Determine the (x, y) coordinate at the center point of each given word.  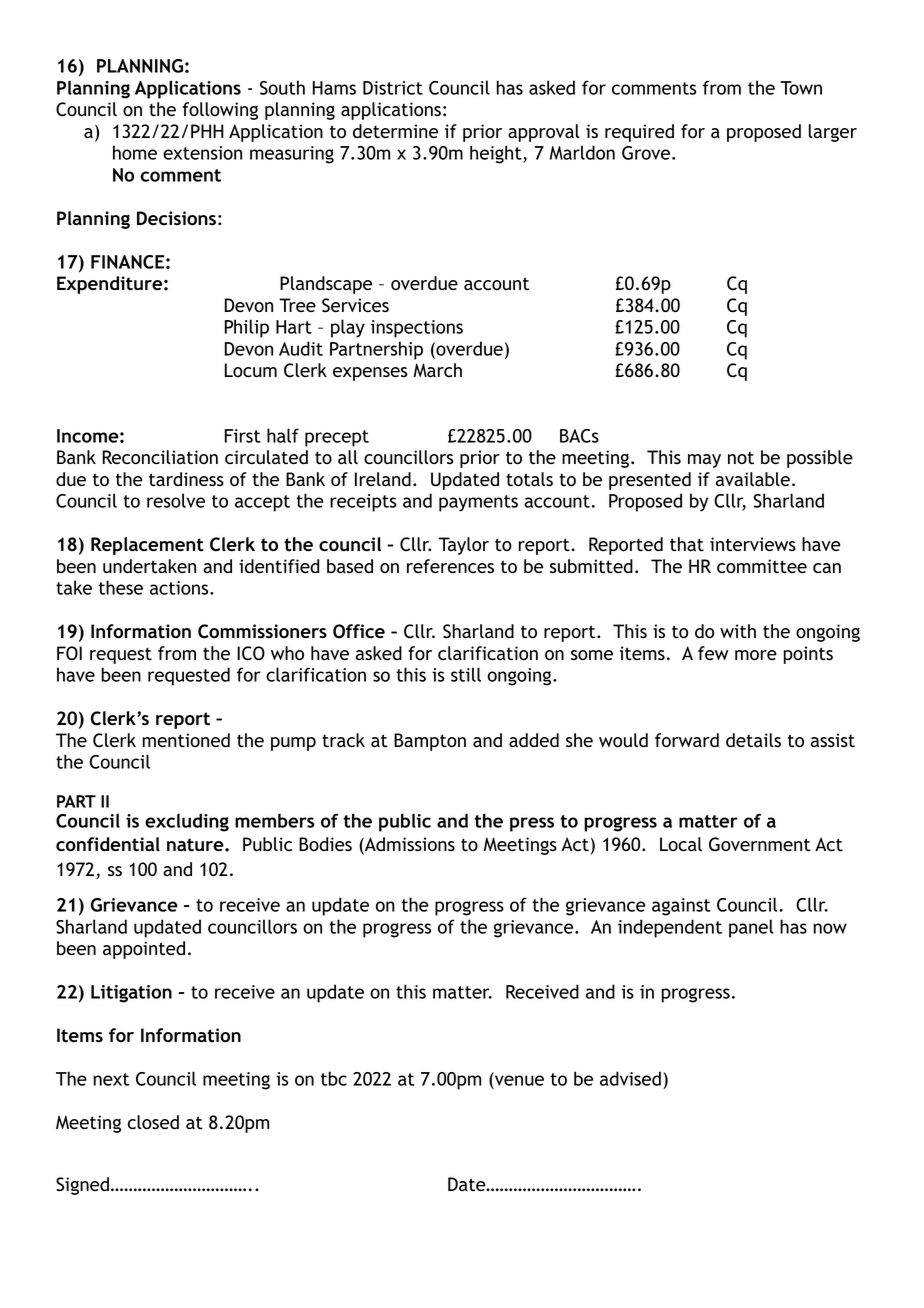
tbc (334, 1078)
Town (801, 88)
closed (153, 1122)
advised (630, 1078)
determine (395, 131)
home (135, 152)
